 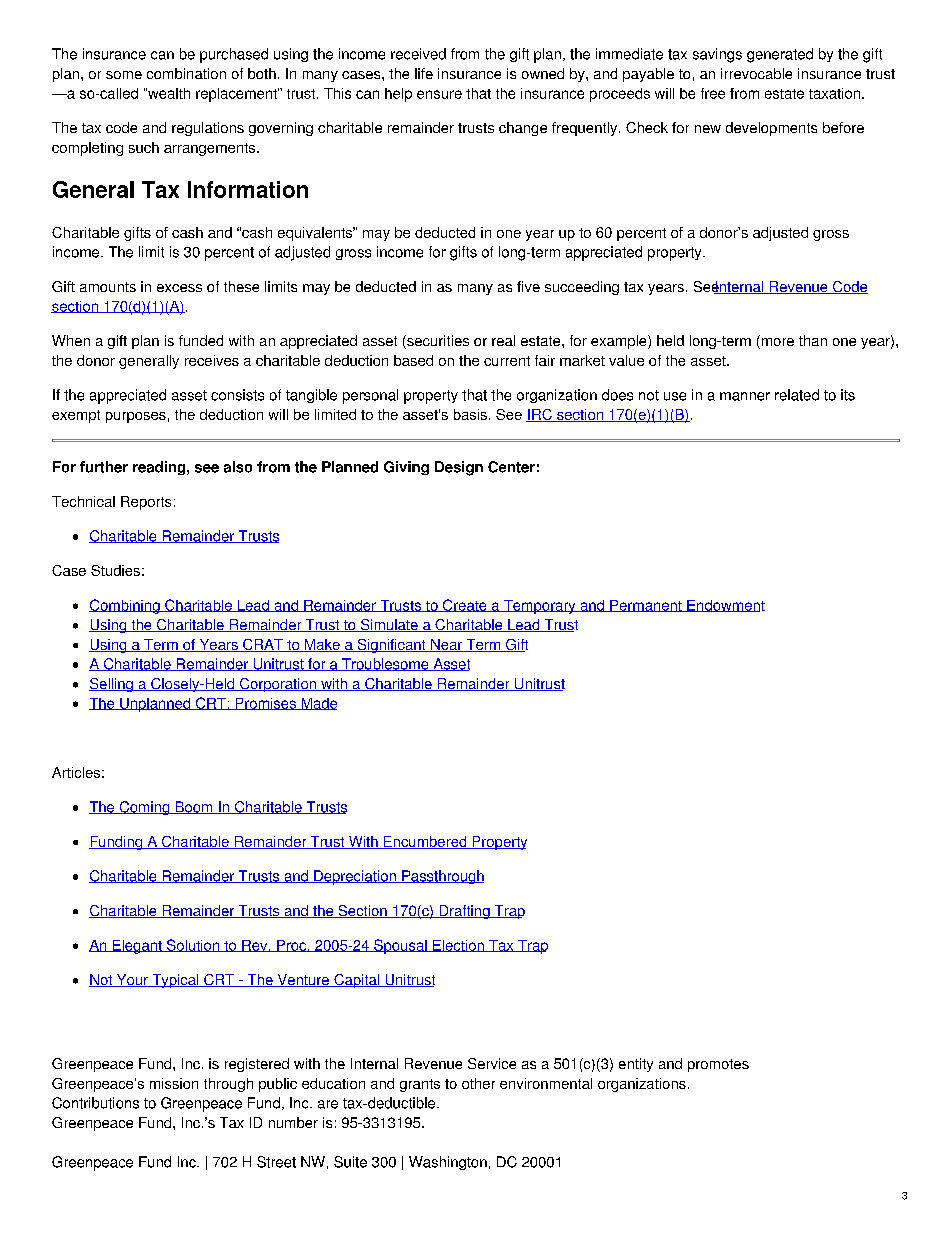 I want to click on mission, so click(x=174, y=1083).
